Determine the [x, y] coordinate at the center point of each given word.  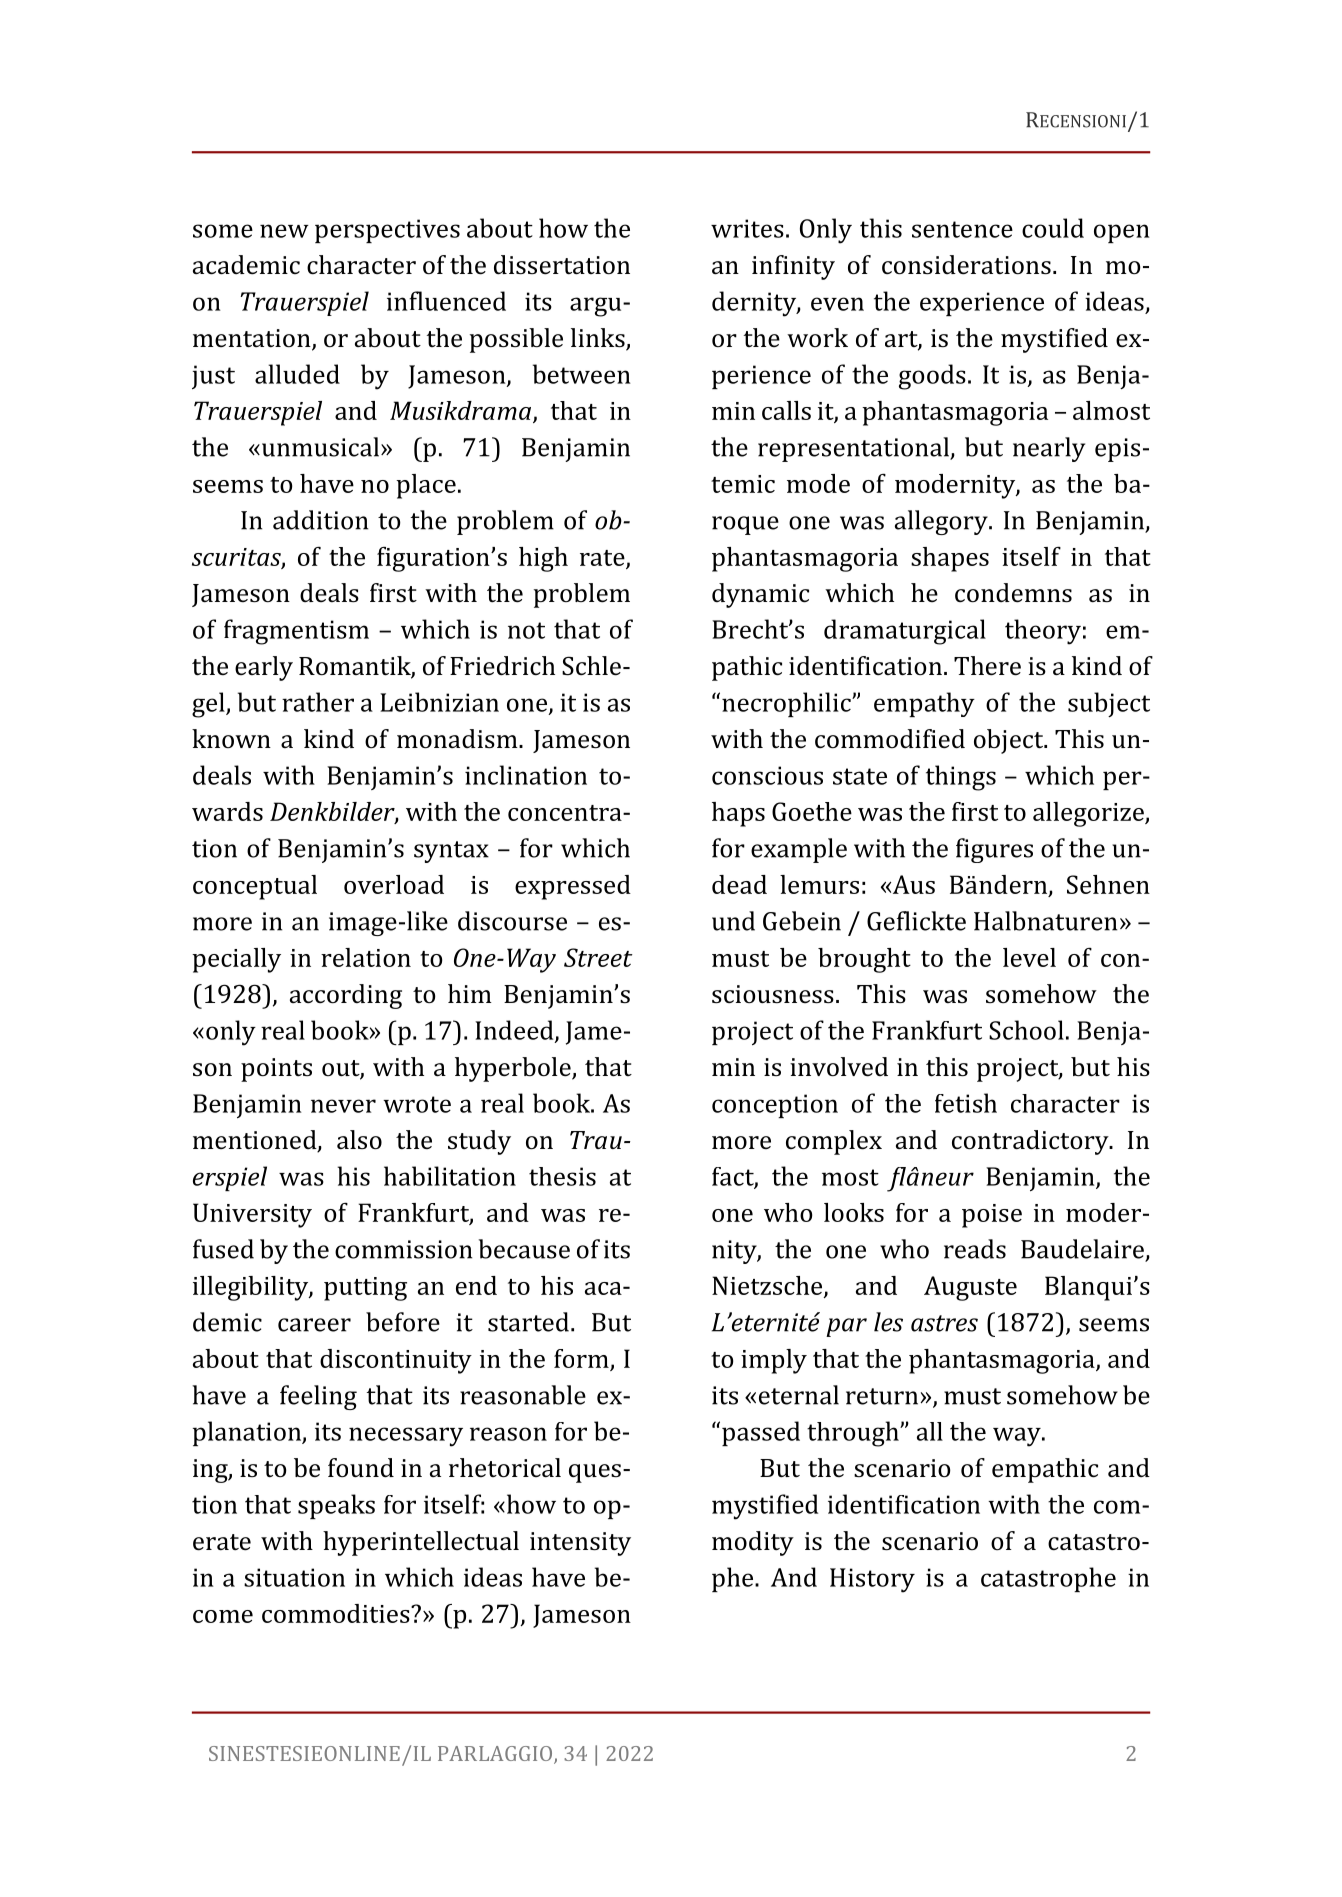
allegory [942, 522]
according [346, 996]
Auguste [970, 1288]
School [1026, 1030]
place [426, 486]
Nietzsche [768, 1286]
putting [365, 1289]
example [799, 850]
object [1010, 741]
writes [747, 228]
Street [598, 957]
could [1053, 228]
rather [318, 702]
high [543, 559]
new [284, 231]
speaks [336, 1506]
